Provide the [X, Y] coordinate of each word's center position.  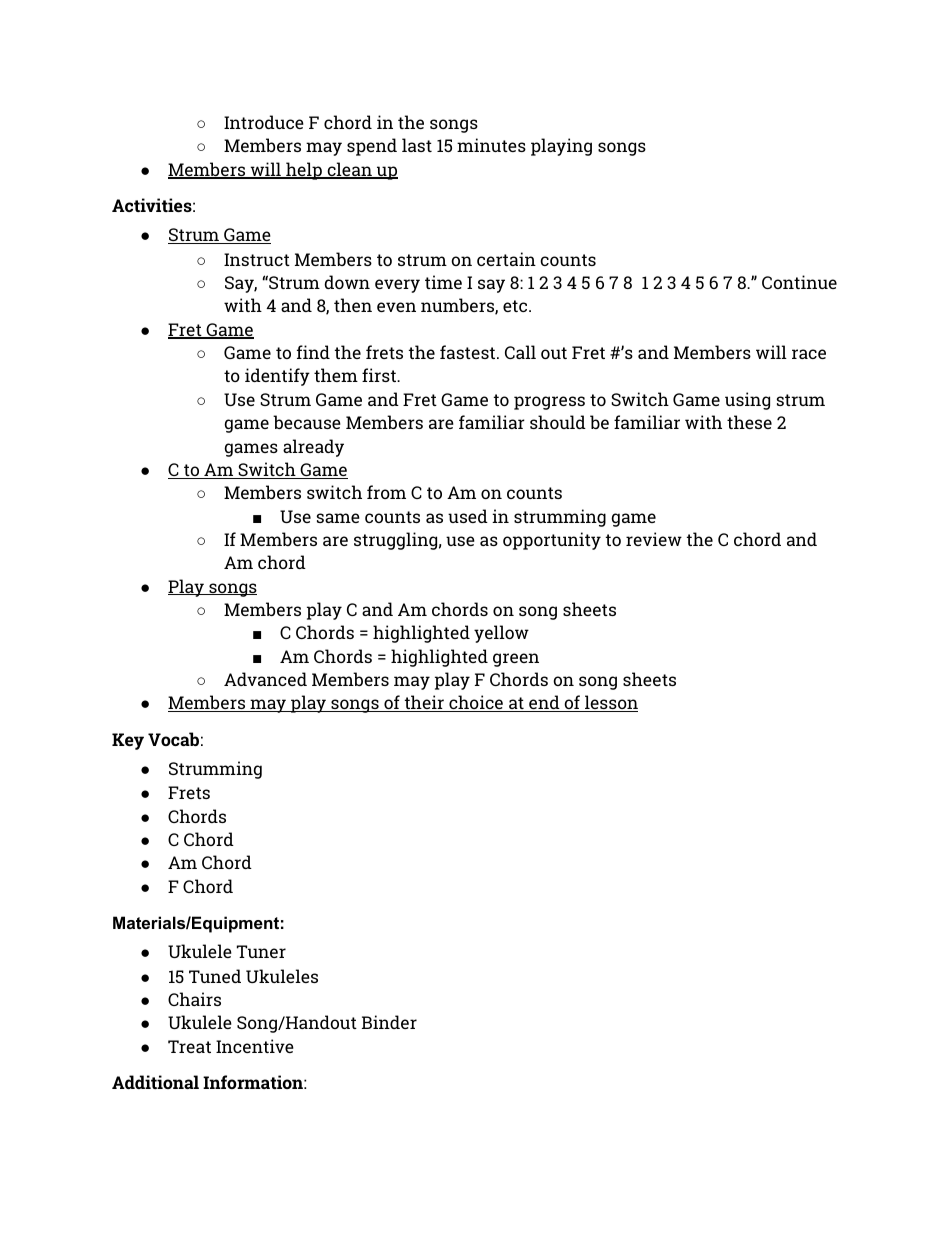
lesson [610, 703]
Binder [389, 1022]
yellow [501, 634]
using [747, 401]
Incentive [255, 1046]
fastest [467, 352]
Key [128, 741]
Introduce [264, 122]
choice [476, 703]
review [654, 539]
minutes [491, 145]
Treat [189, 1046]
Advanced [265, 679]
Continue [799, 282]
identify [277, 377]
